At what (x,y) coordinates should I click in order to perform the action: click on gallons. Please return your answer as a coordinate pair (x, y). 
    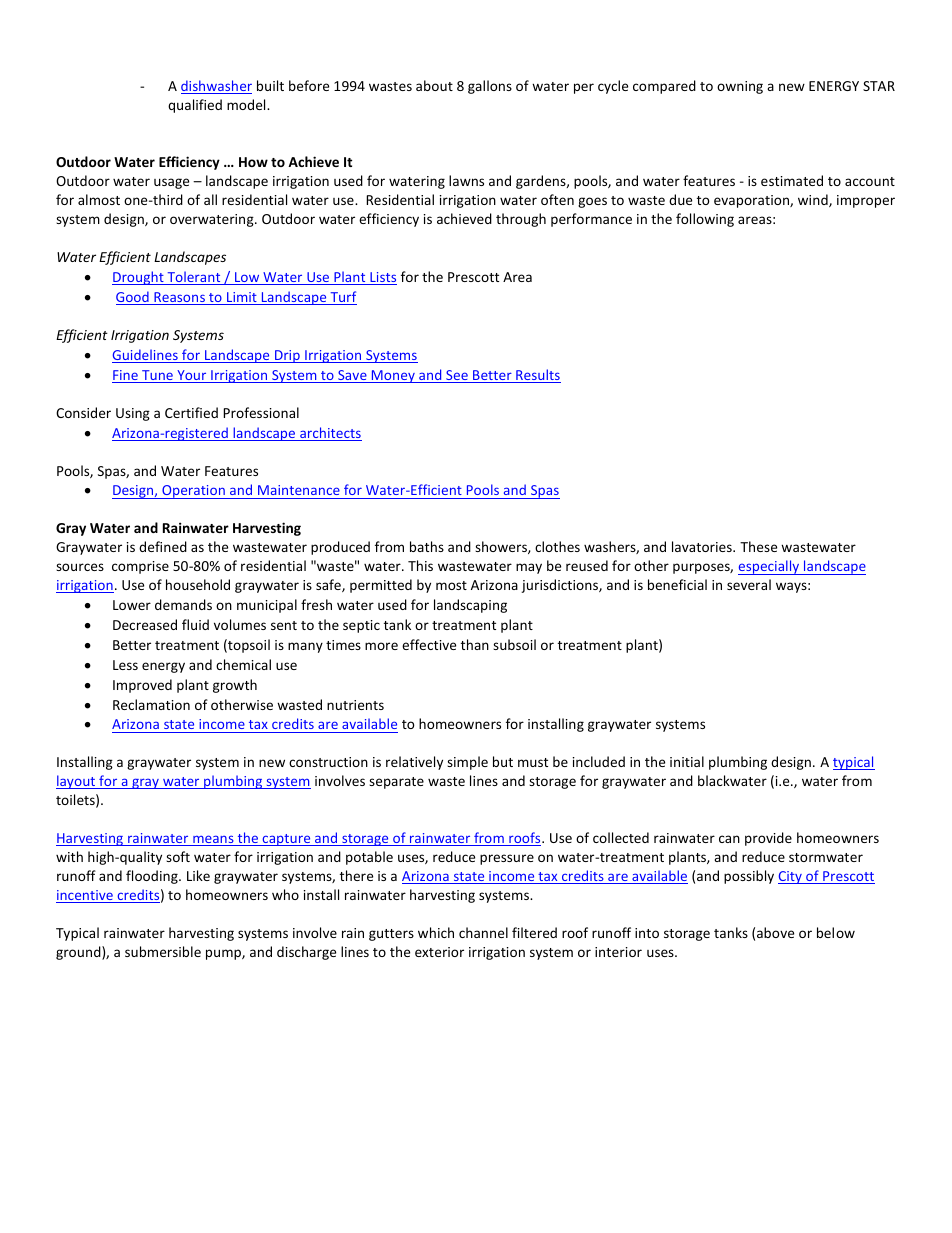
    Looking at the image, I should click on (490, 87).
